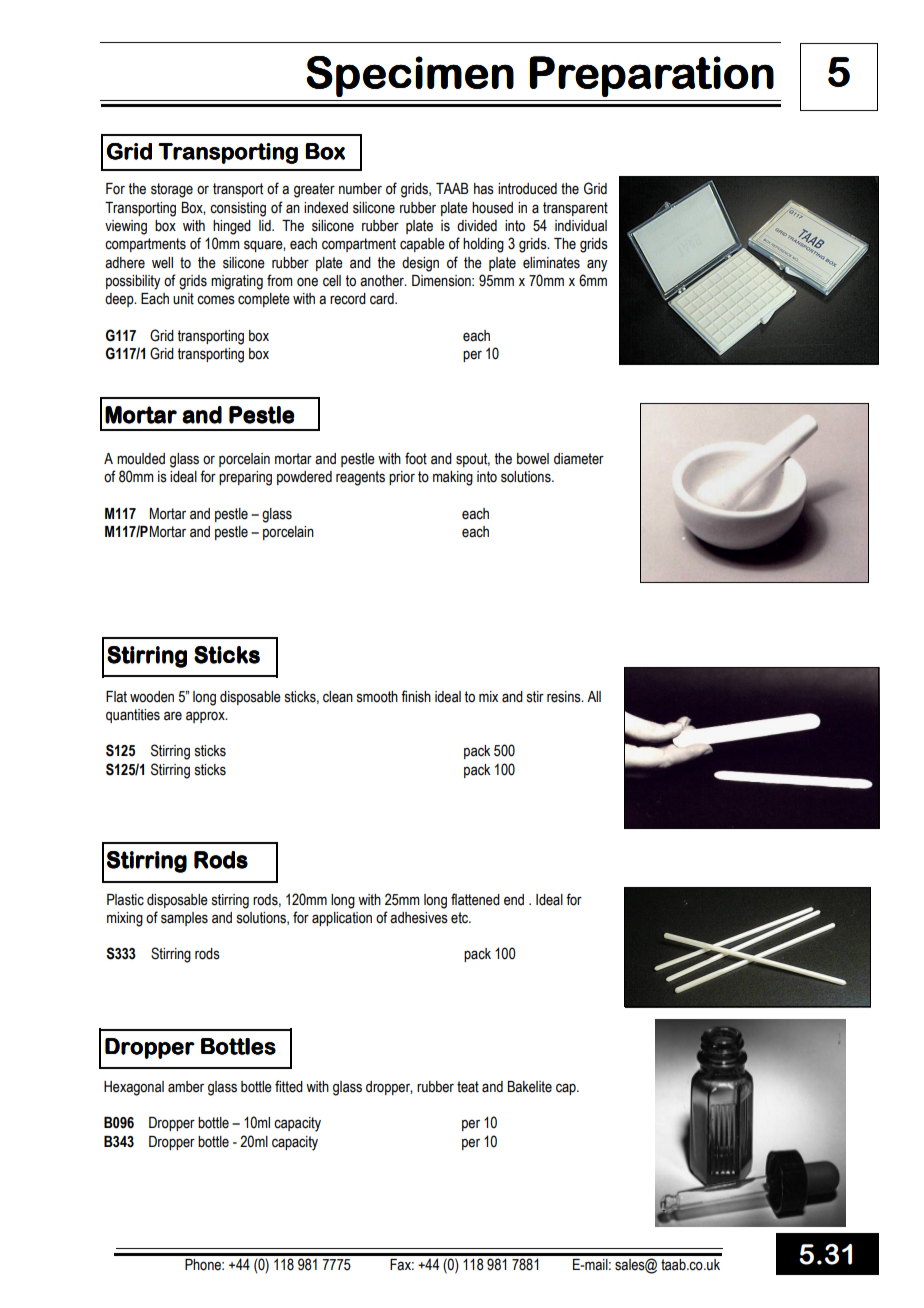  What do you see at coordinates (152, 697) in the screenshot?
I see `wooden` at bounding box center [152, 697].
